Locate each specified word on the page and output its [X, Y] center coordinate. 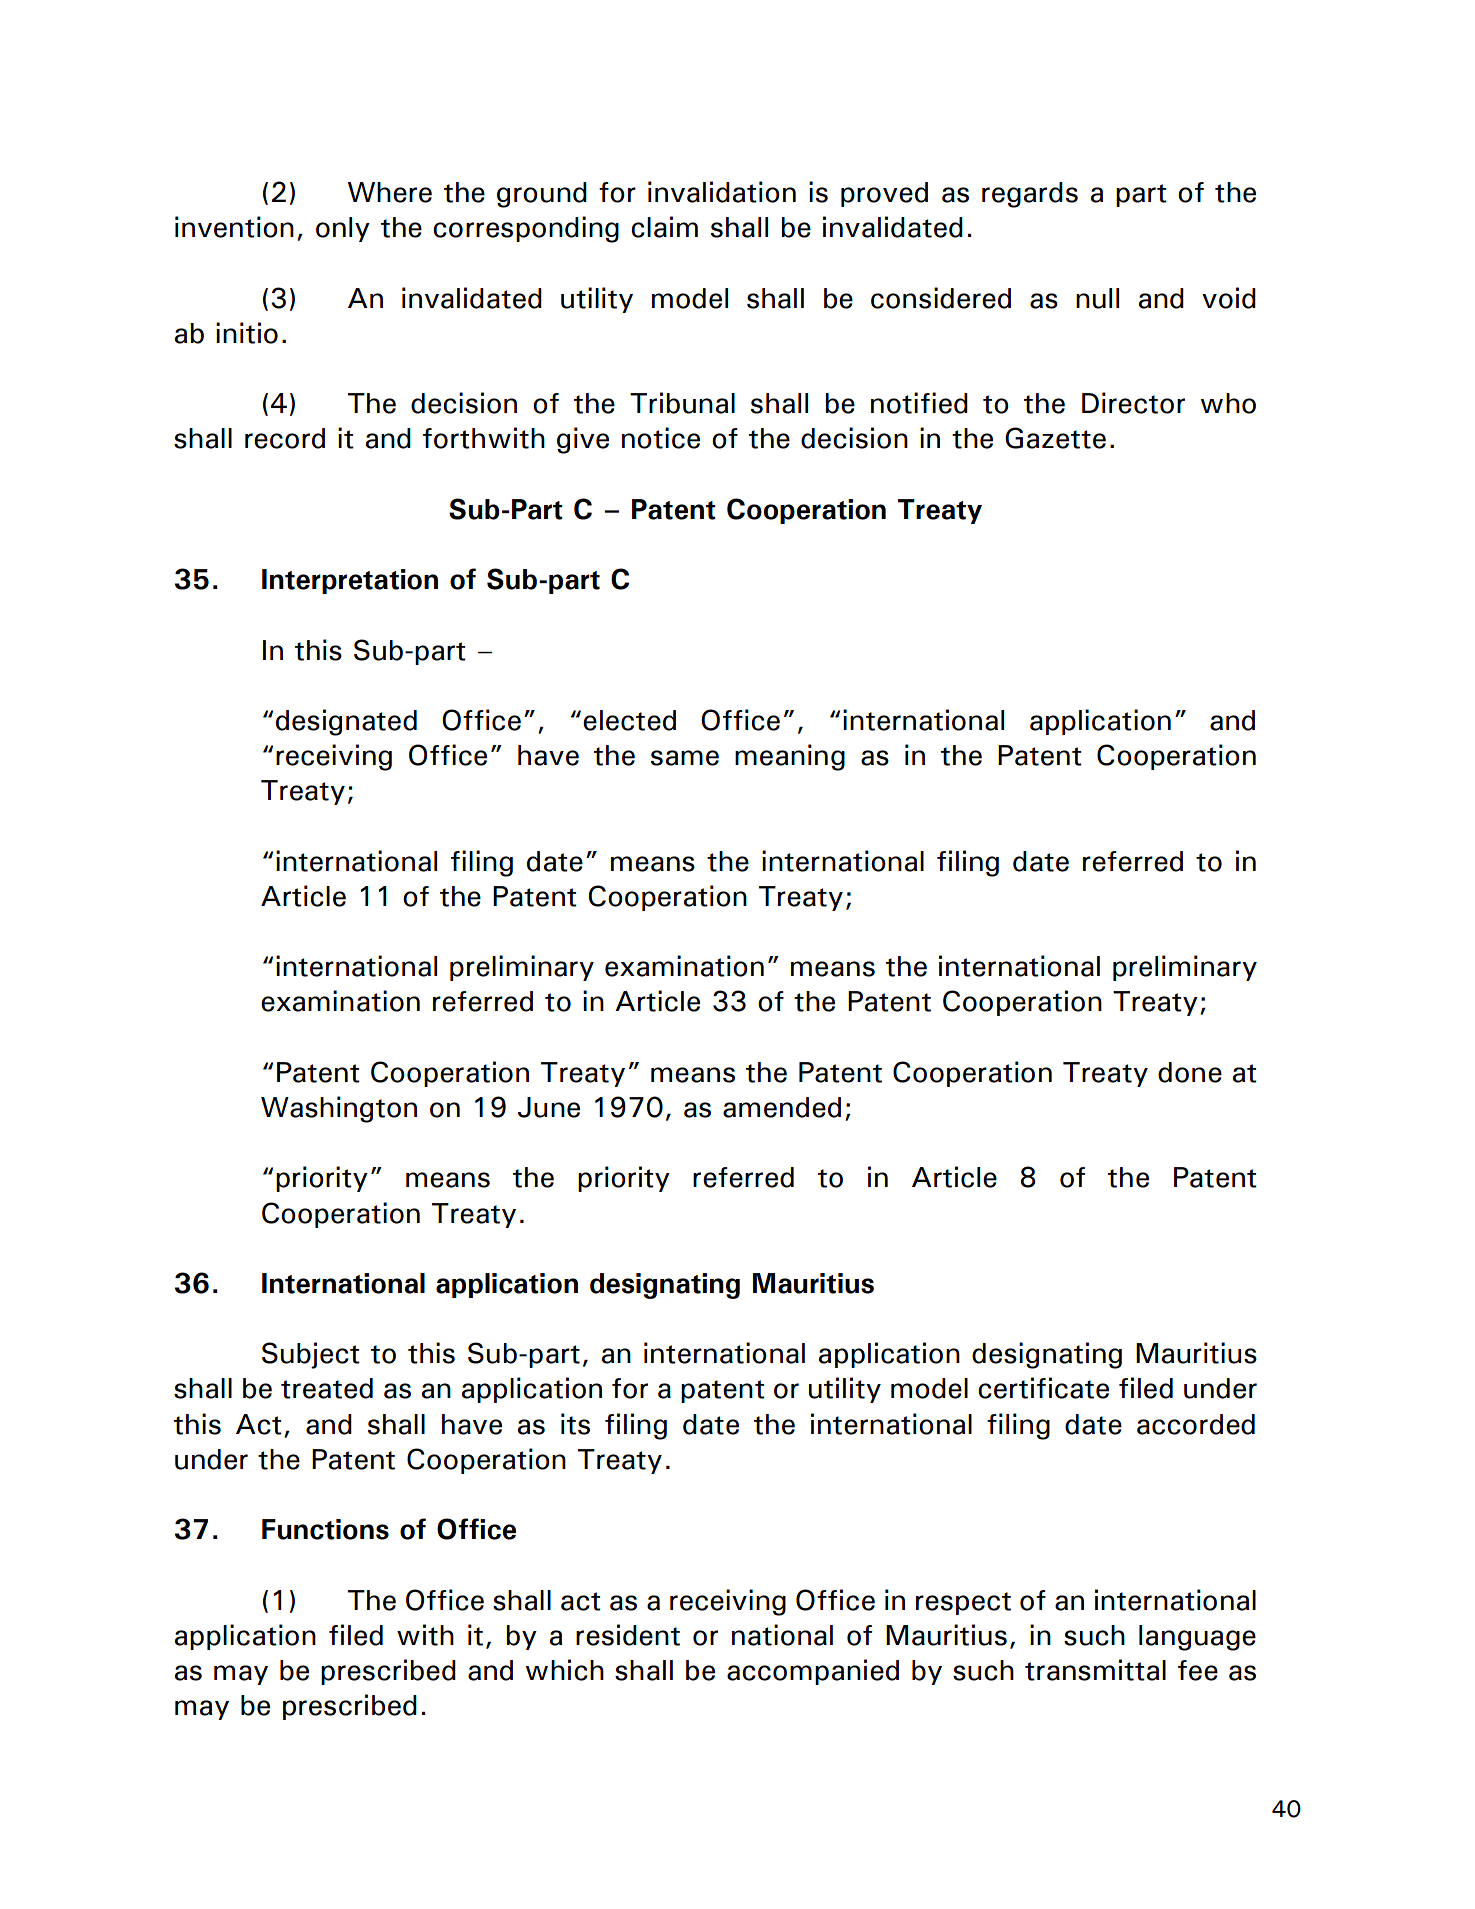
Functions [325, 1529]
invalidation [722, 192]
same [685, 758]
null [1097, 298]
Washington [339, 1109]
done [1190, 1072]
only [343, 229]
